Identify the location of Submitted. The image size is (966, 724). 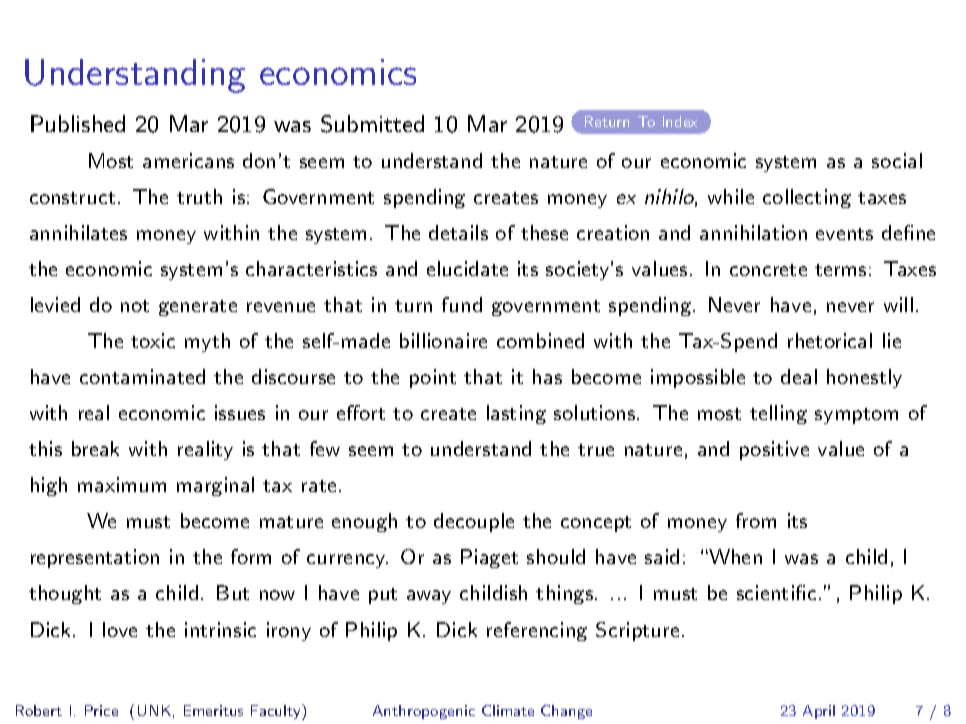
(372, 124).
